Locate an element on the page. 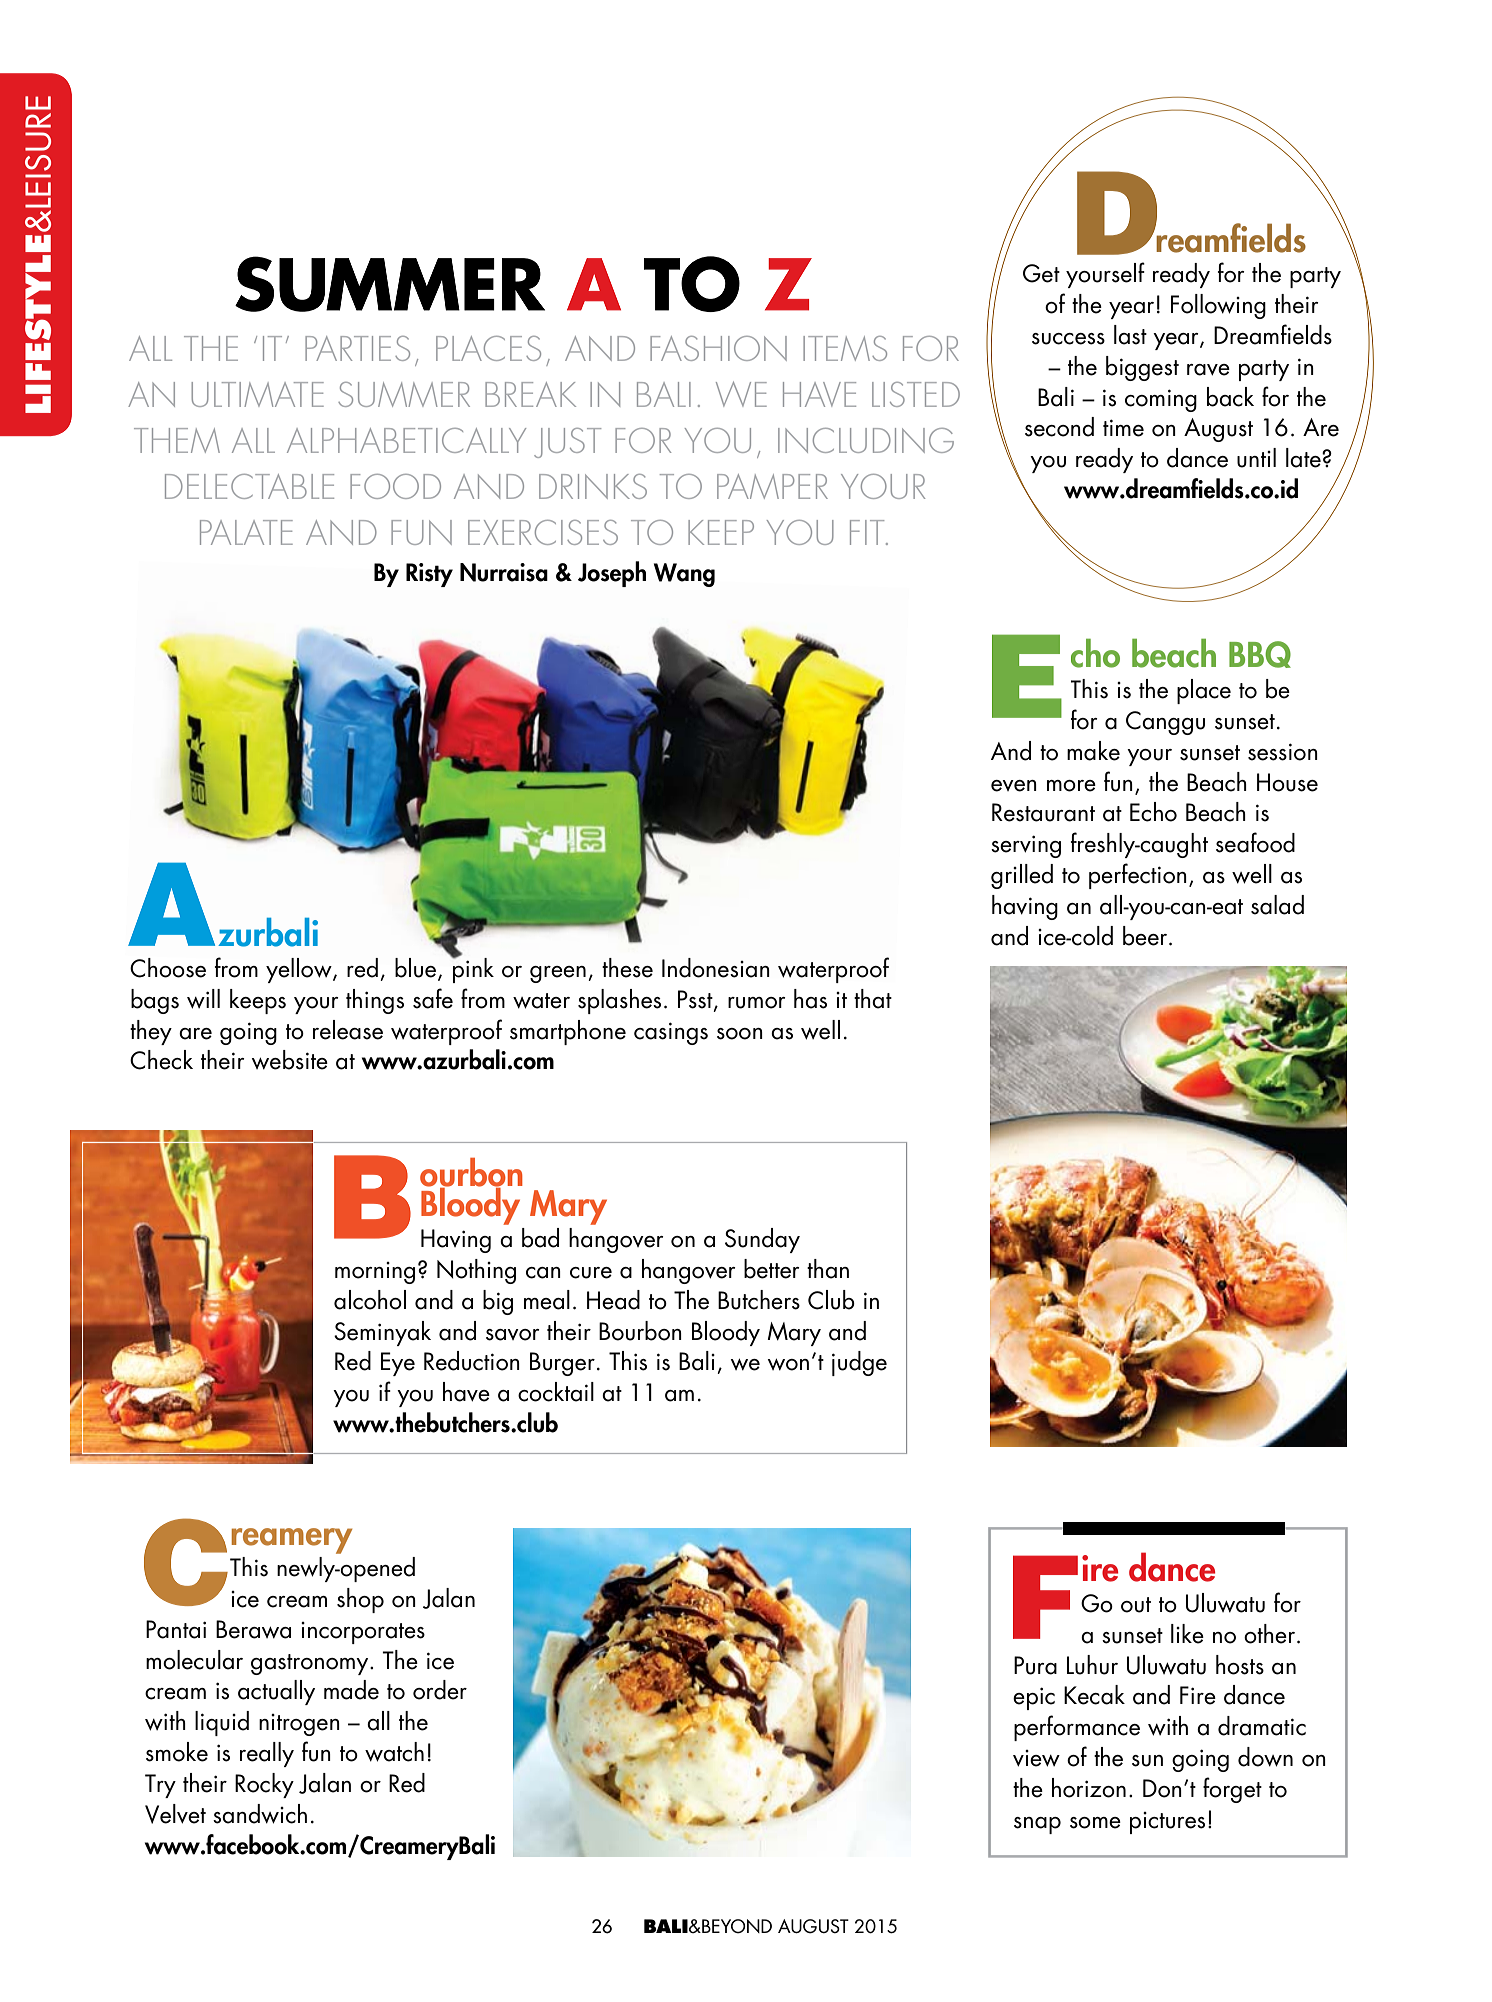  FASHION is located at coordinates (718, 348).
